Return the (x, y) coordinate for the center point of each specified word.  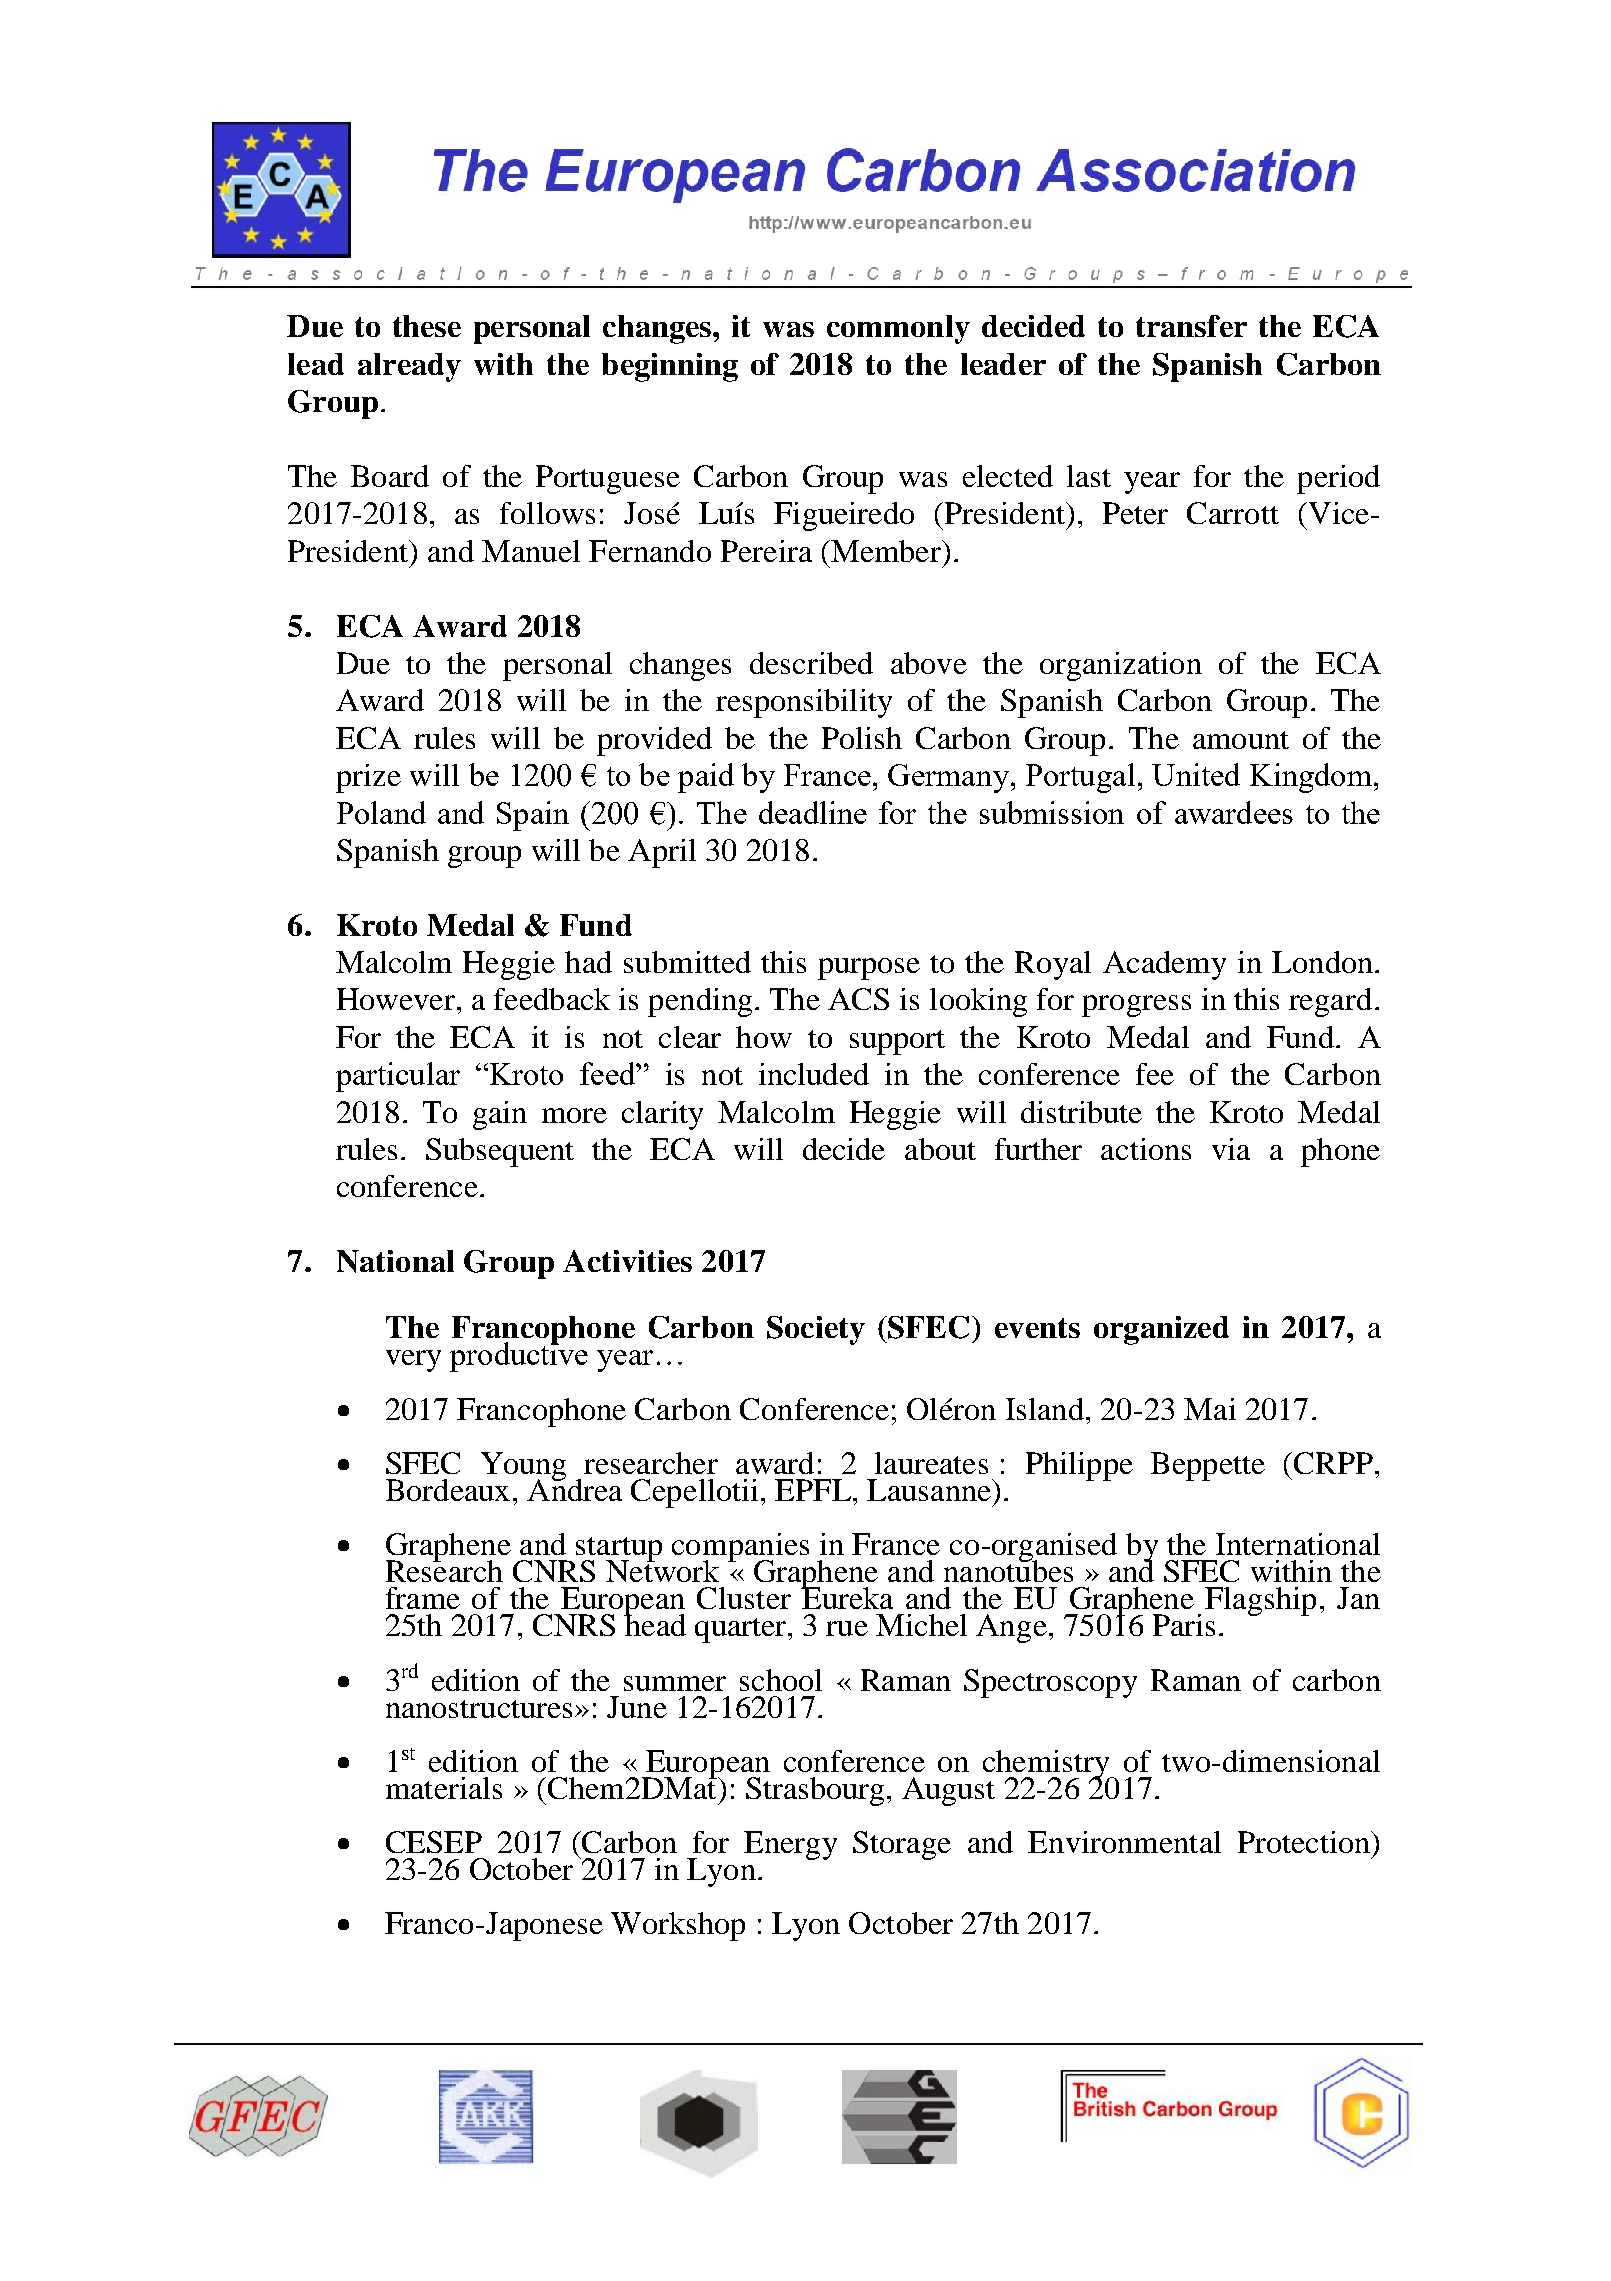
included (814, 1074)
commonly (898, 329)
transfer (1191, 326)
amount (1241, 740)
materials (444, 1788)
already (409, 367)
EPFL (814, 1490)
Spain (533, 816)
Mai (1210, 1409)
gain (500, 1115)
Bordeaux (448, 1490)
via (1231, 1149)
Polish (862, 738)
